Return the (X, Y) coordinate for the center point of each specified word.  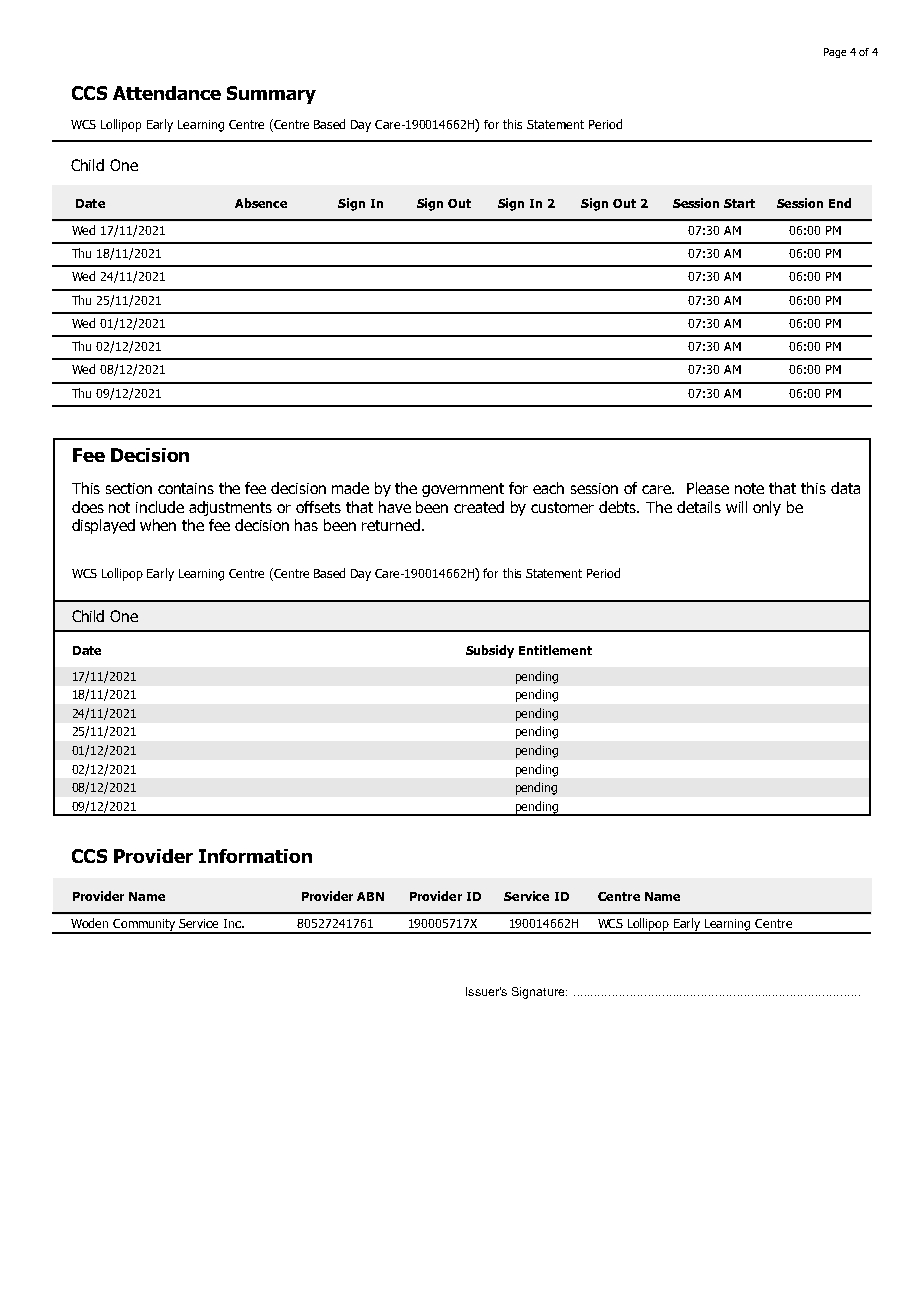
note (749, 488)
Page (835, 53)
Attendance (167, 93)
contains (186, 488)
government (463, 490)
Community (145, 926)
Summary (271, 95)
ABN (370, 896)
